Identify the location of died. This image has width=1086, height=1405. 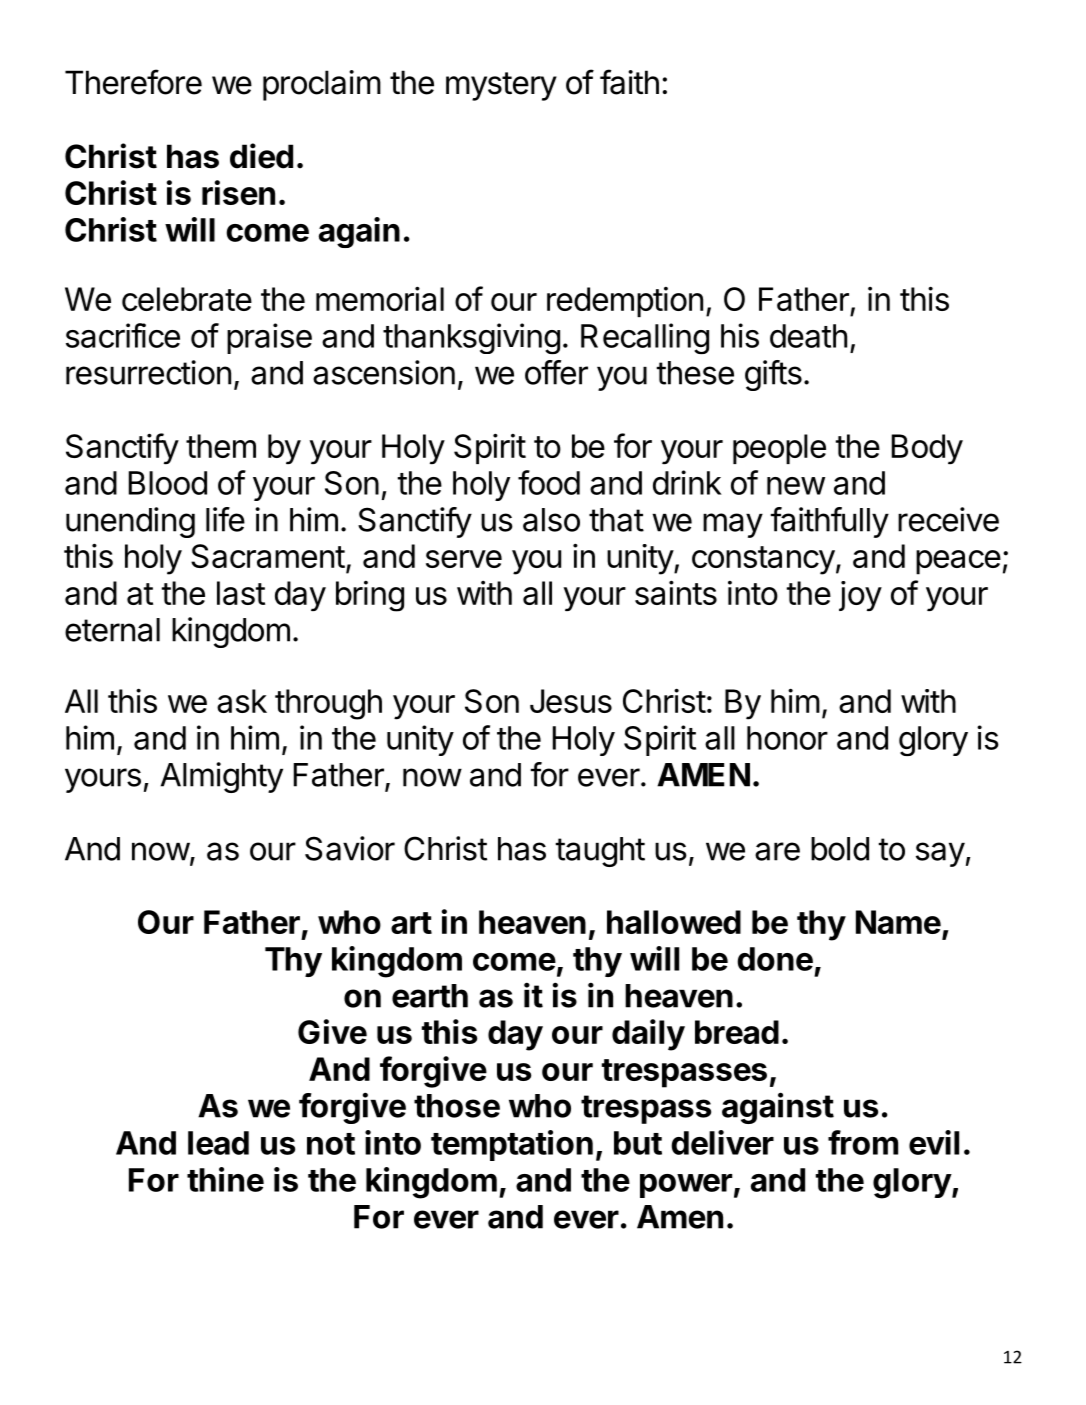
(261, 156).
